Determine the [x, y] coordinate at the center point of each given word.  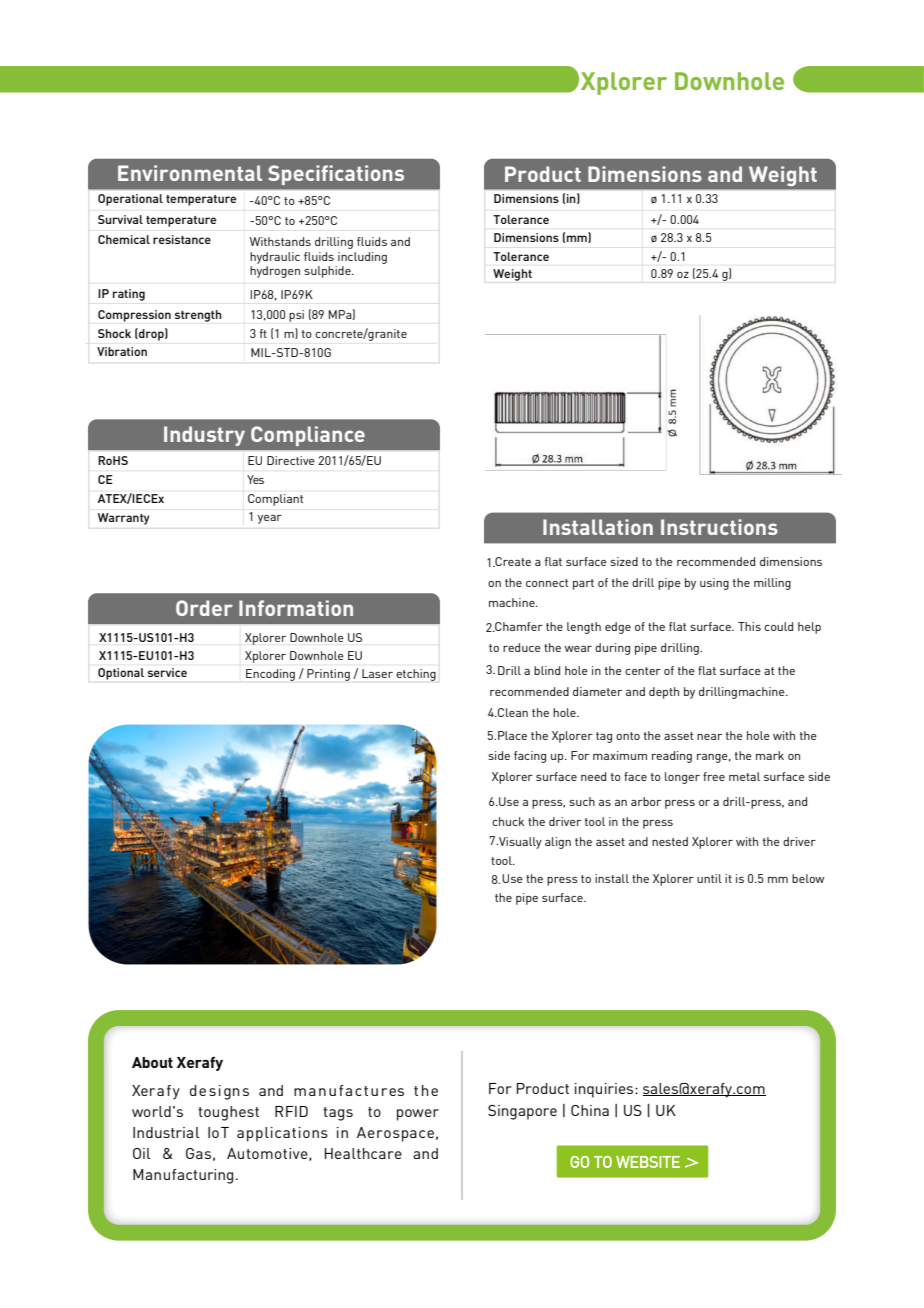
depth [664, 693]
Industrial [166, 1132]
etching [416, 675]
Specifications [336, 175]
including [362, 258]
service [167, 672]
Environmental [190, 173]
